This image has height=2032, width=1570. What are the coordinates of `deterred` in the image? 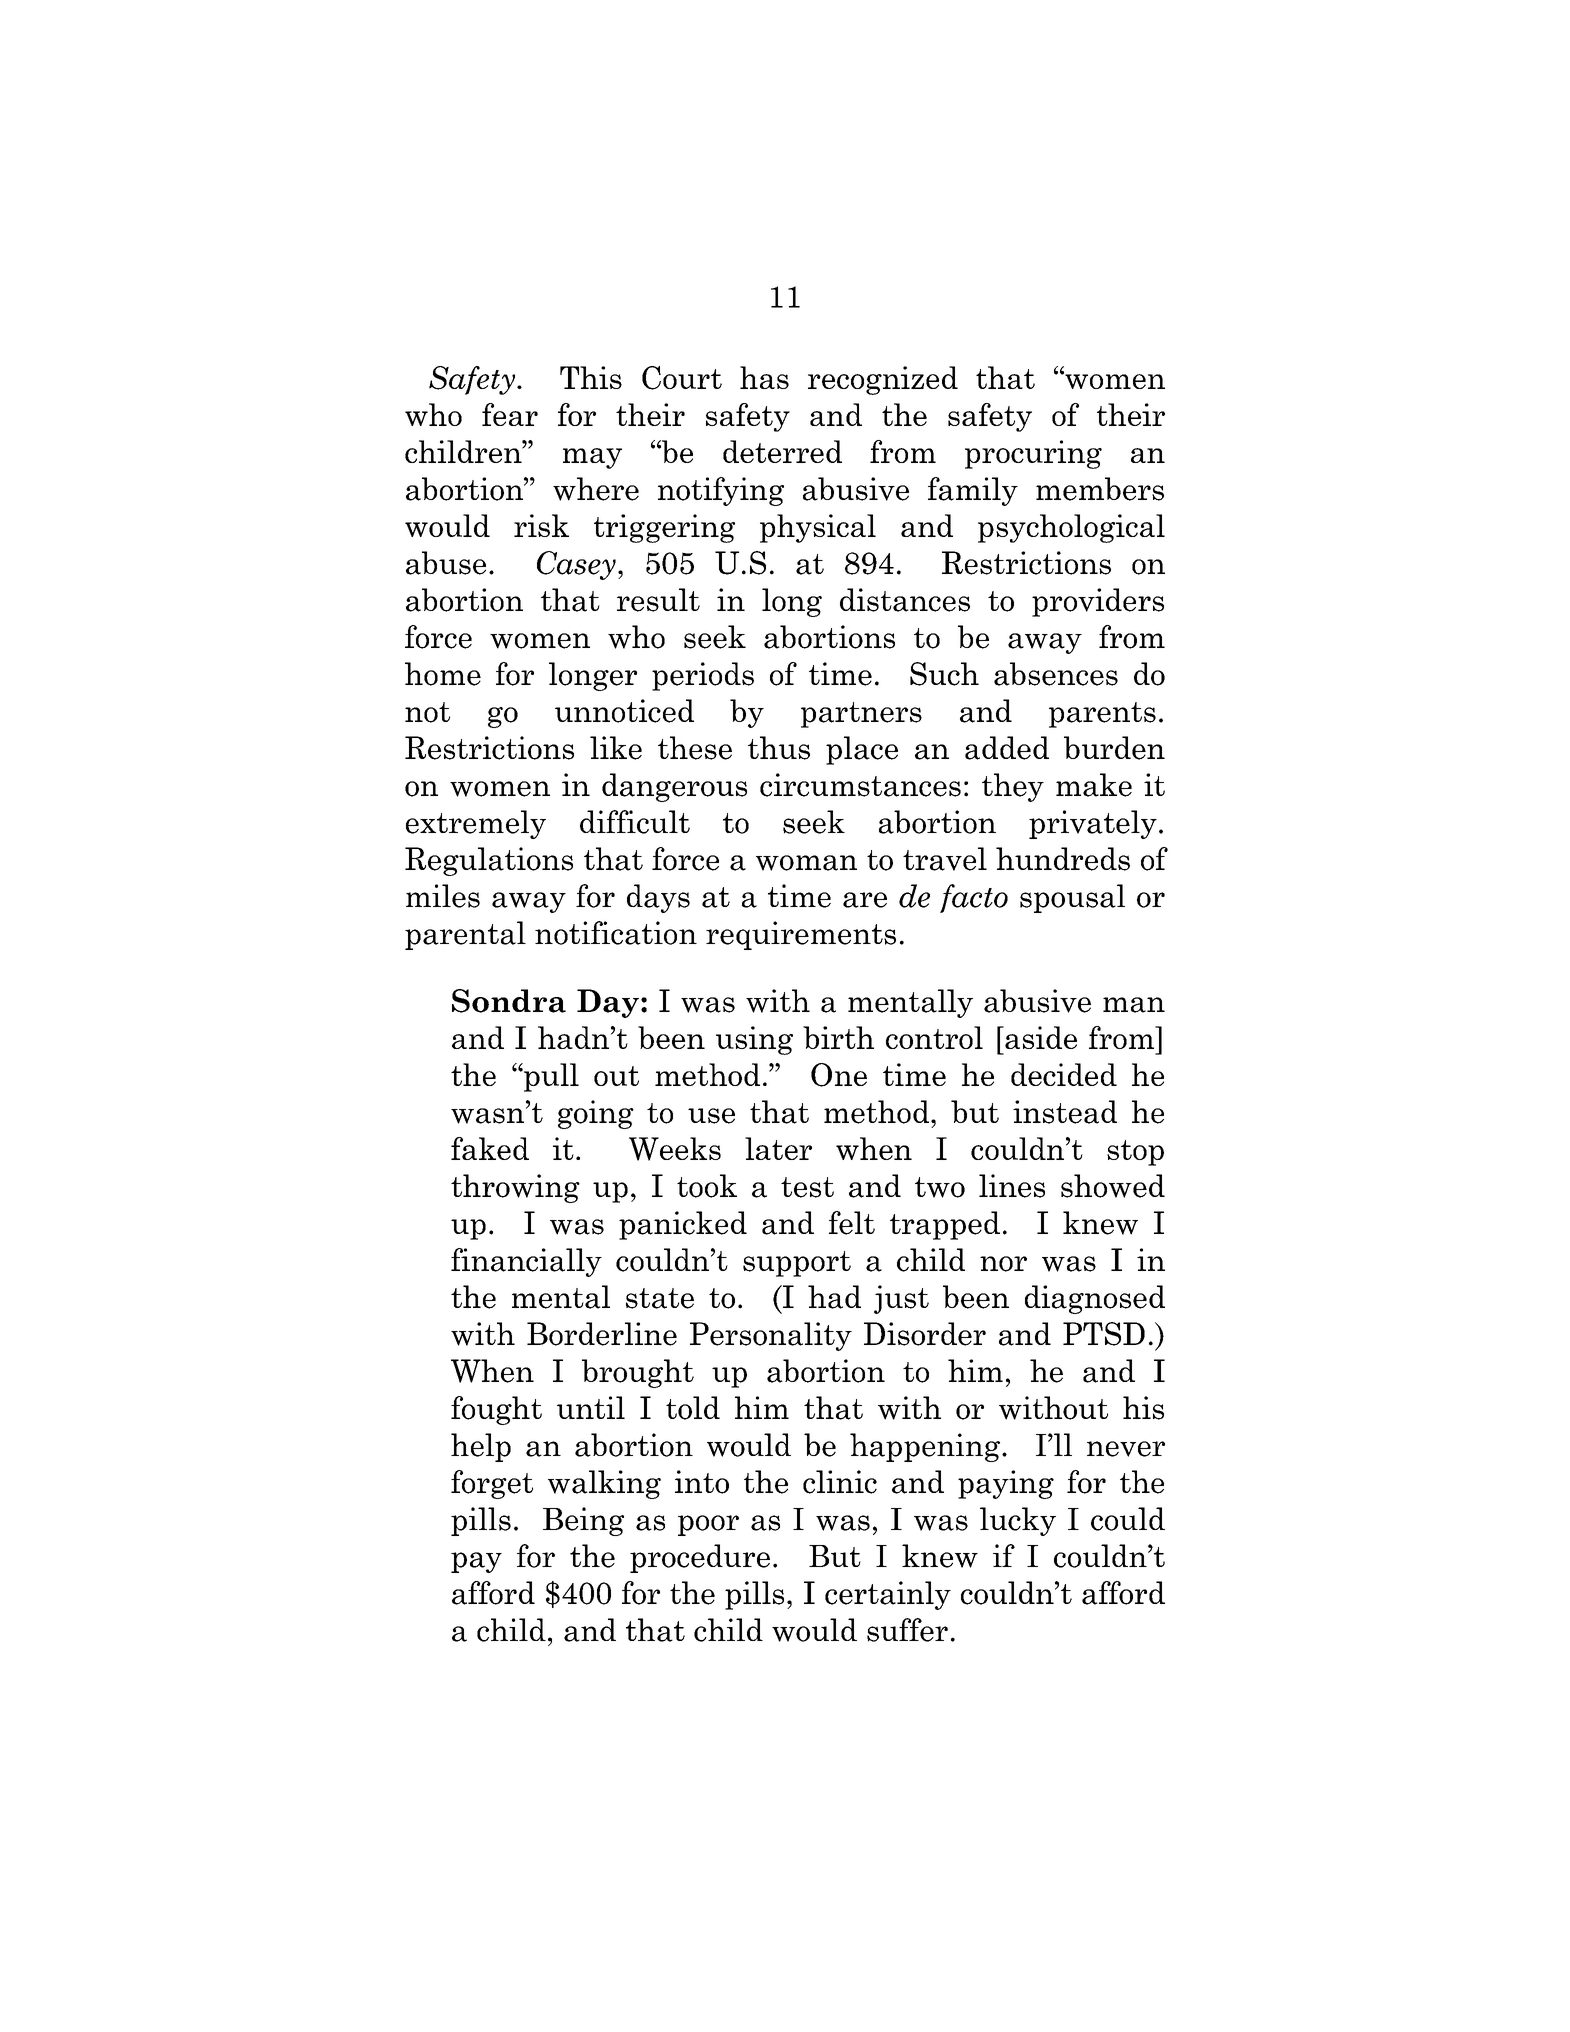 It's located at (782, 451).
